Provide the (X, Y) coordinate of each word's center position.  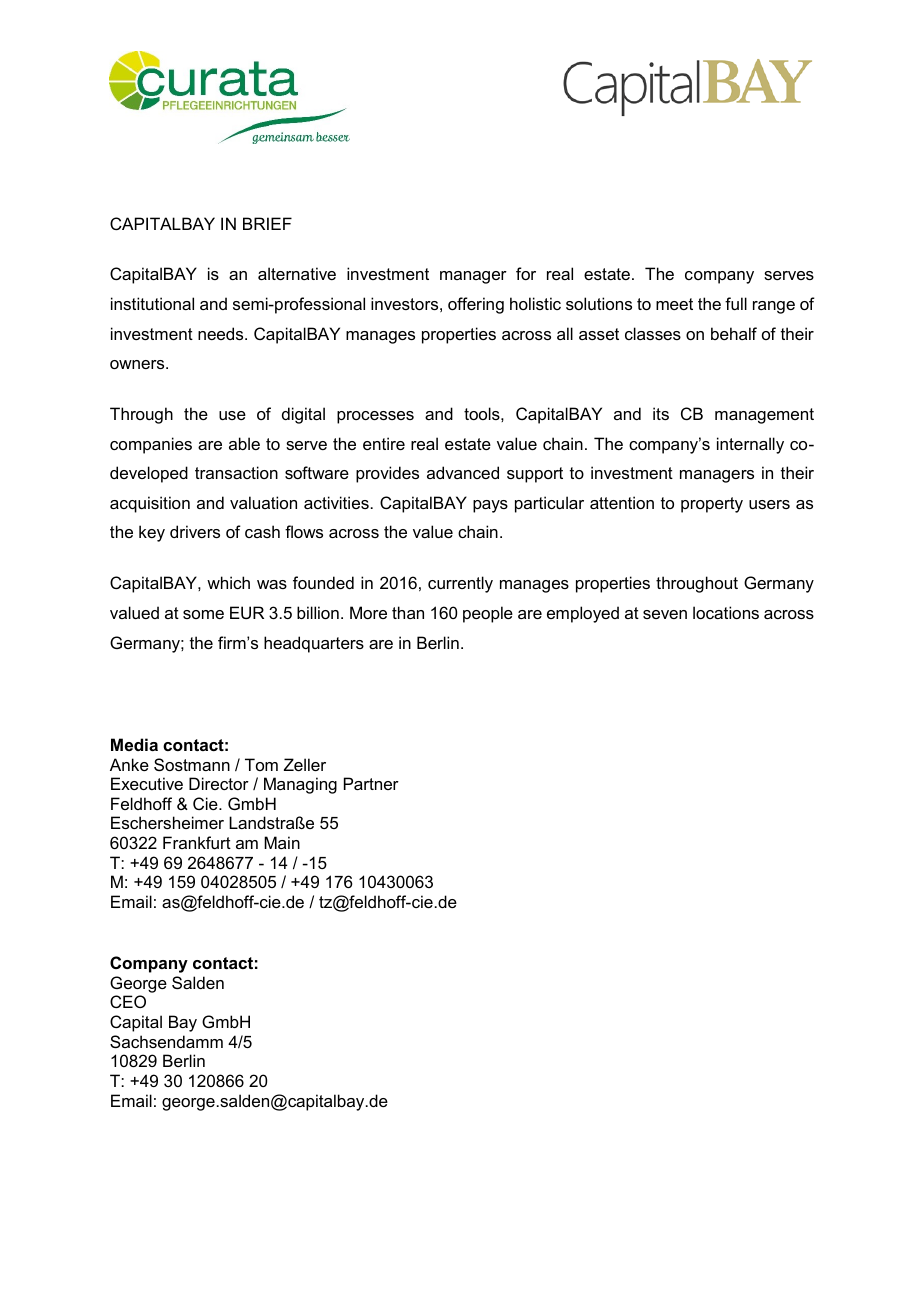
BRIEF (267, 223)
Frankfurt (197, 842)
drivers (195, 531)
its (661, 413)
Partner (371, 783)
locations (726, 612)
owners (138, 364)
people (488, 614)
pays (490, 506)
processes (375, 417)
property (712, 505)
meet (674, 304)
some (203, 614)
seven (665, 614)
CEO (128, 1001)
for (526, 273)
